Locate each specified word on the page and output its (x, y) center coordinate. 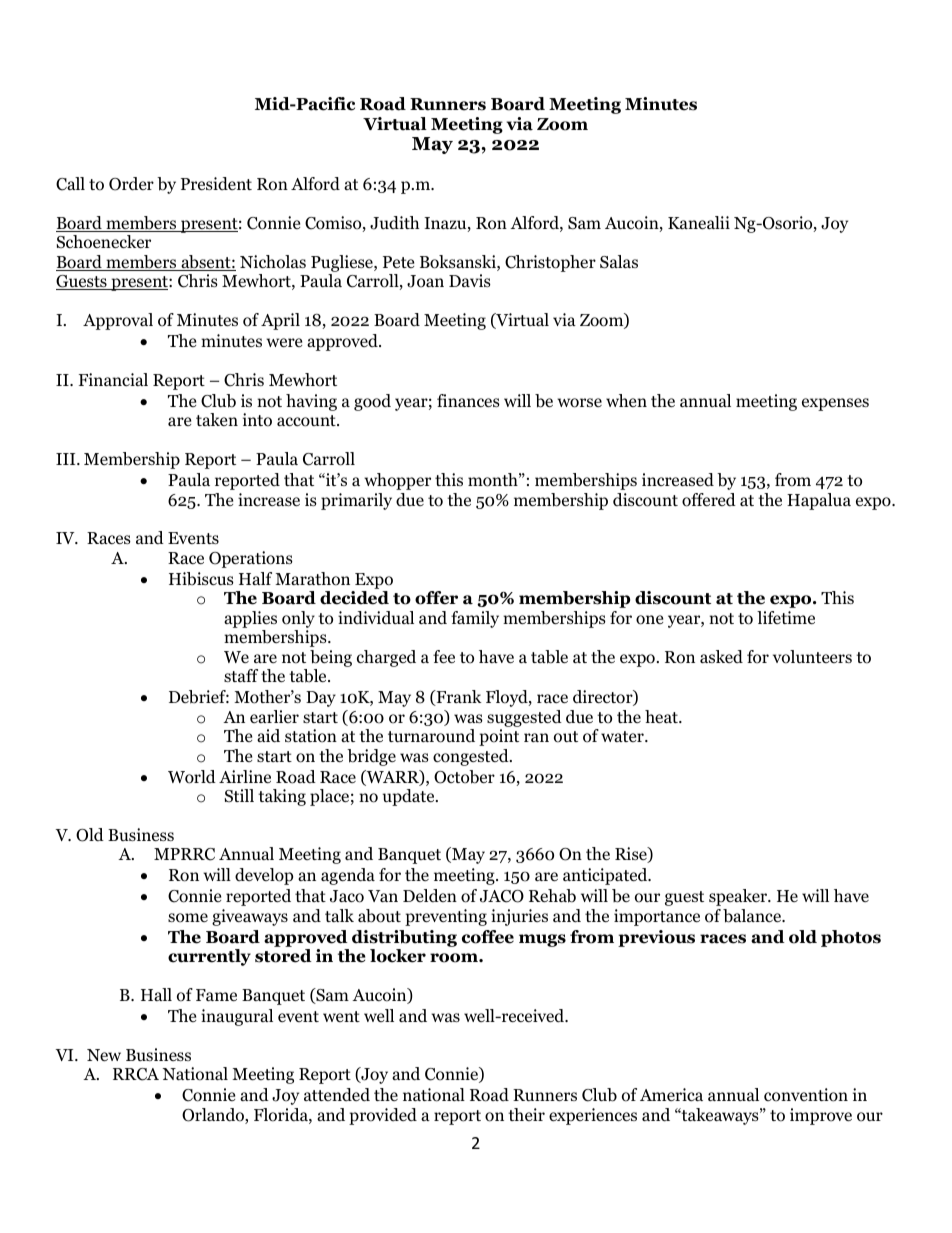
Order (131, 184)
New (104, 1055)
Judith (394, 223)
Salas (619, 262)
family (475, 619)
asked (721, 657)
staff (241, 675)
